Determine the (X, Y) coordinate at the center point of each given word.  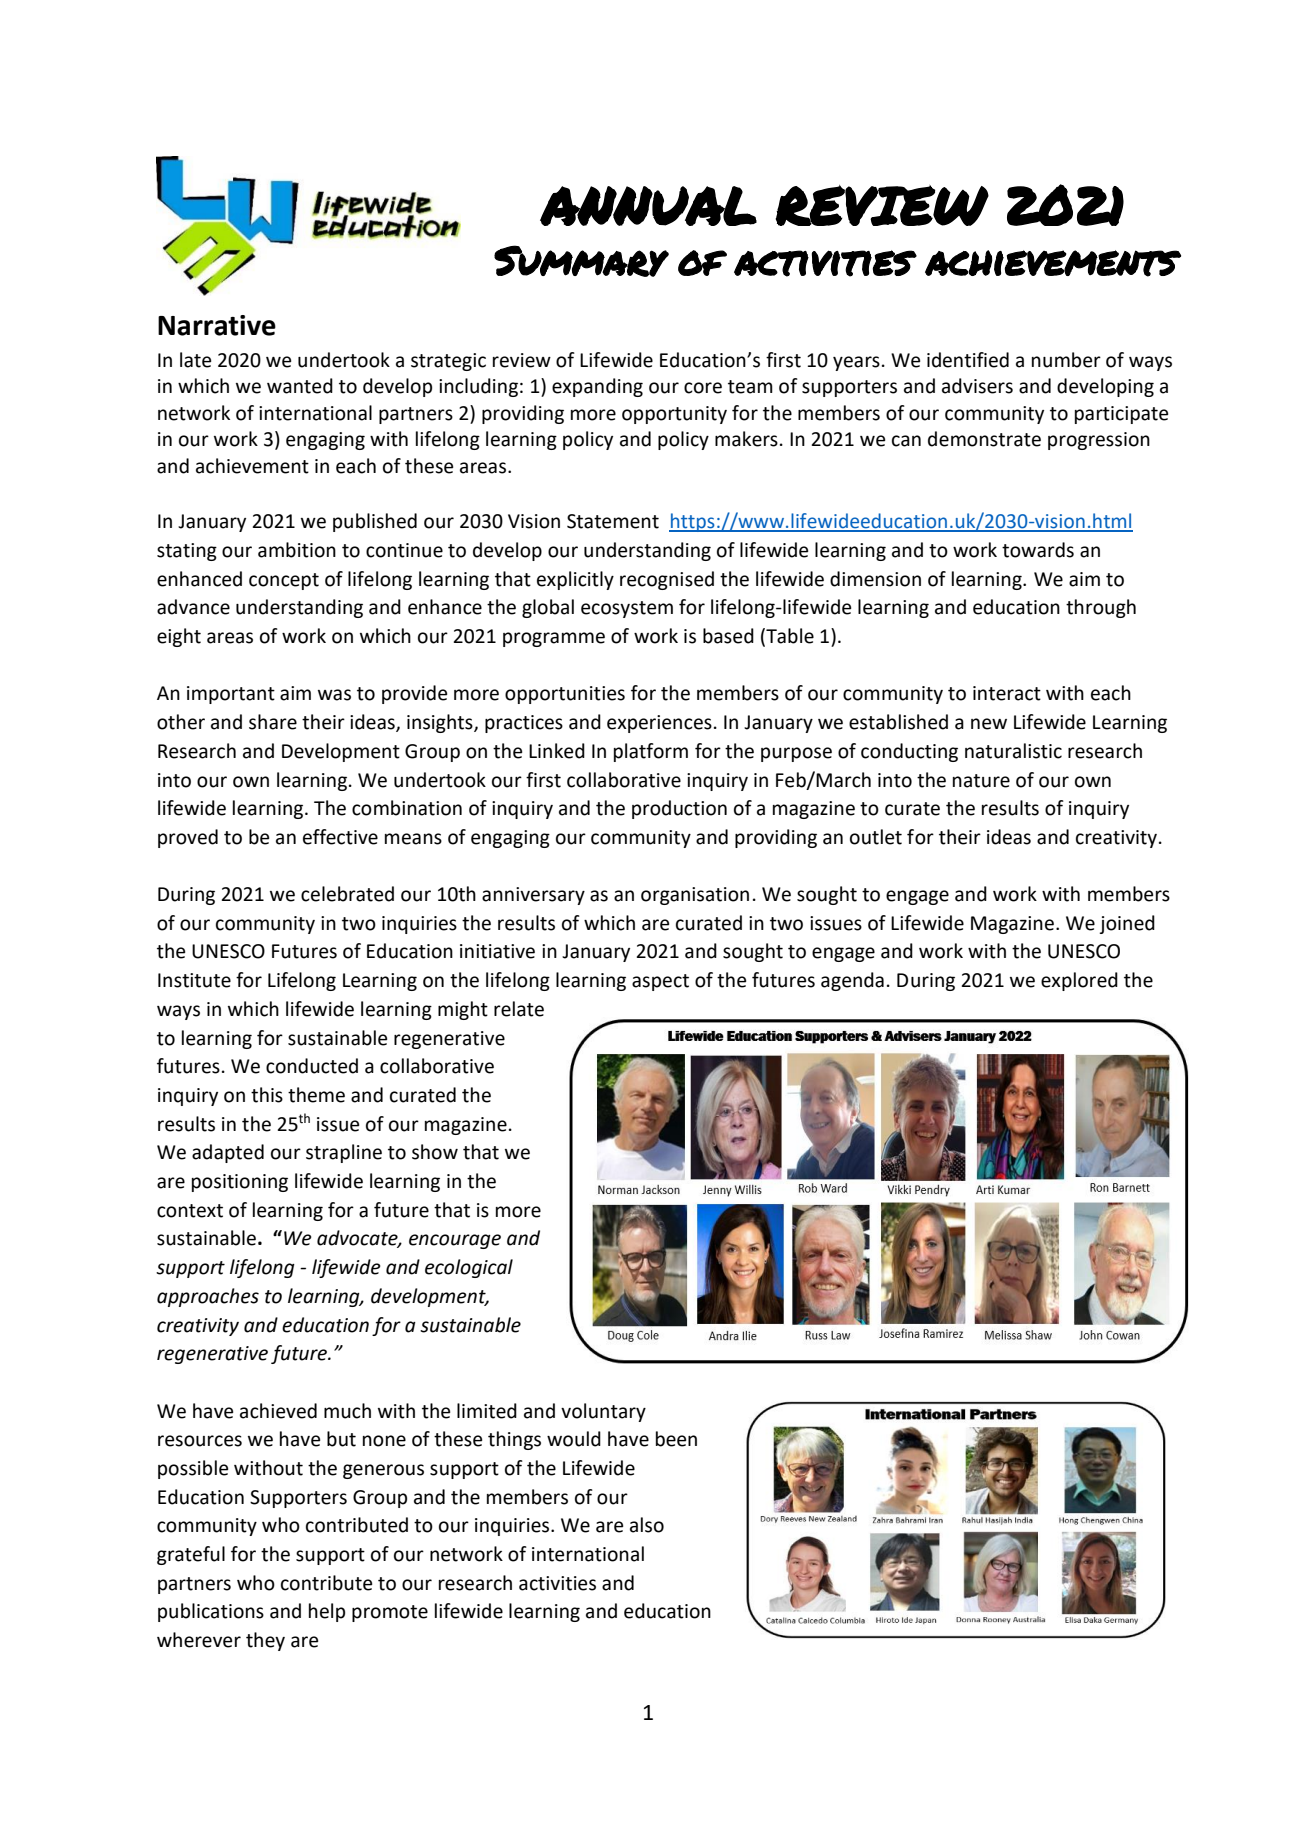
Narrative (217, 325)
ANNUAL (648, 206)
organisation (695, 896)
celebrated (347, 894)
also (647, 1525)
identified (968, 360)
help (327, 1612)
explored (1079, 981)
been (676, 1439)
